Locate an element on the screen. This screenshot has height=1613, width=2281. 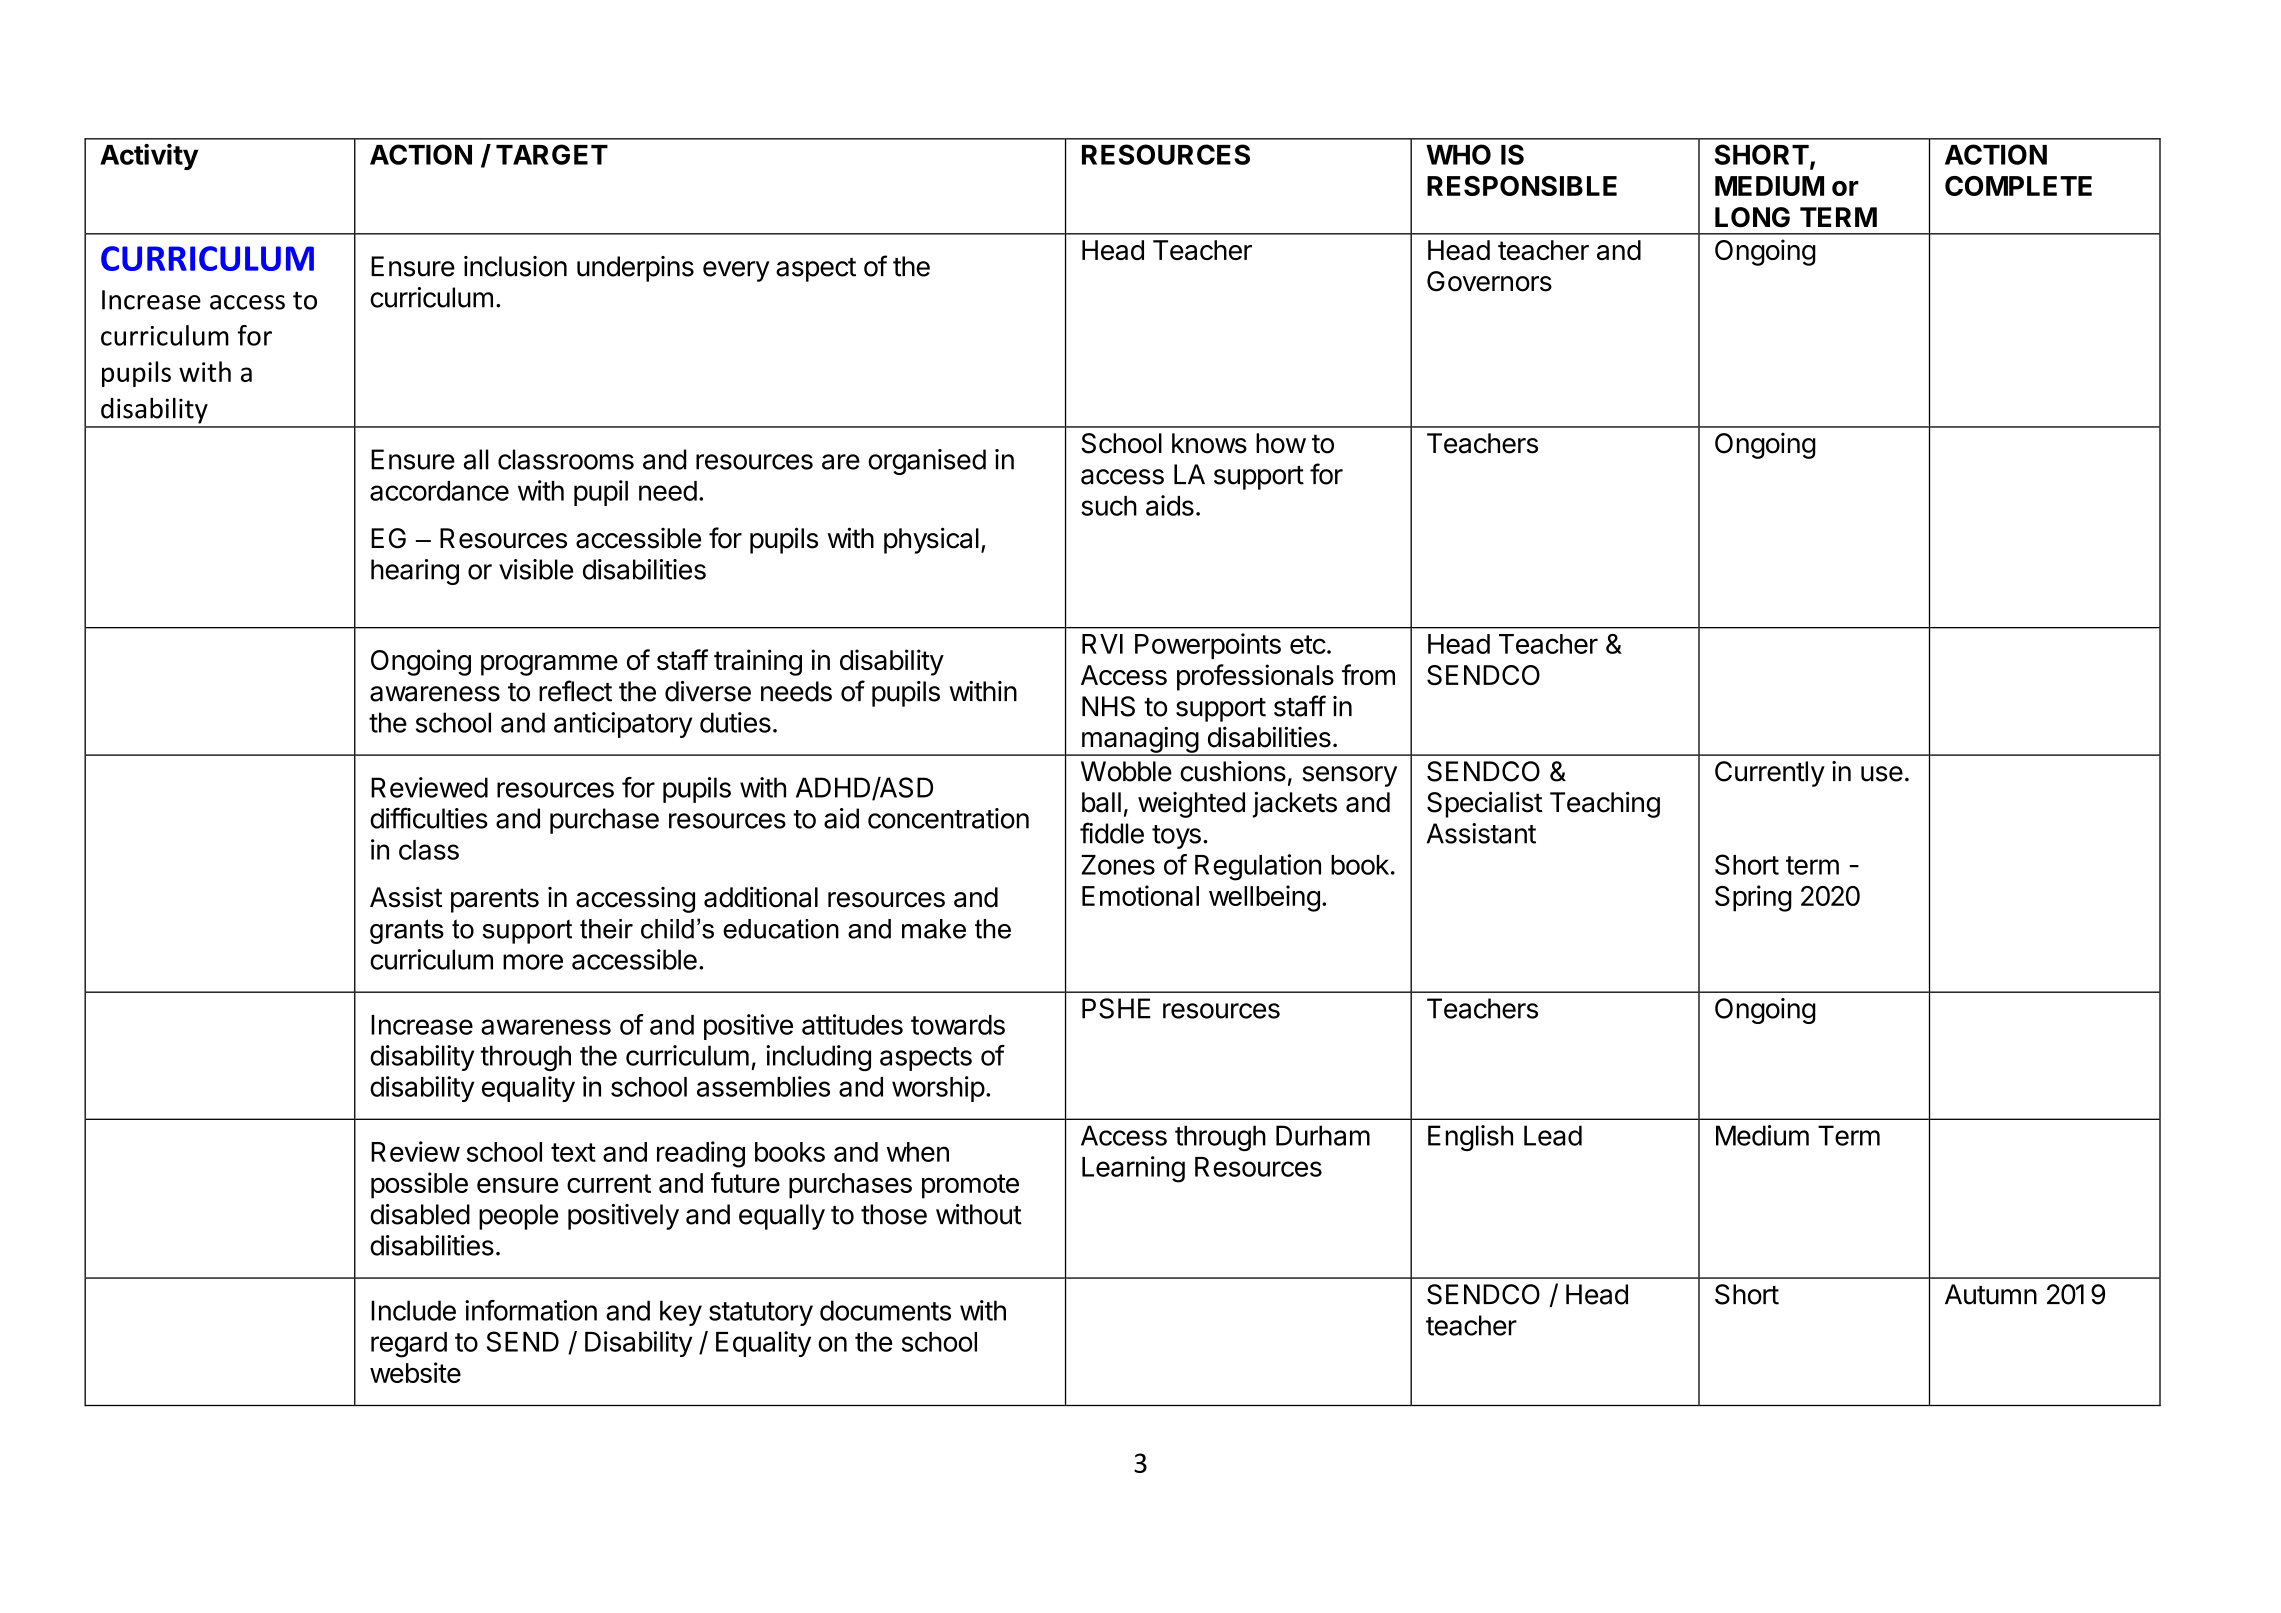
WHO is located at coordinates (1458, 154).
